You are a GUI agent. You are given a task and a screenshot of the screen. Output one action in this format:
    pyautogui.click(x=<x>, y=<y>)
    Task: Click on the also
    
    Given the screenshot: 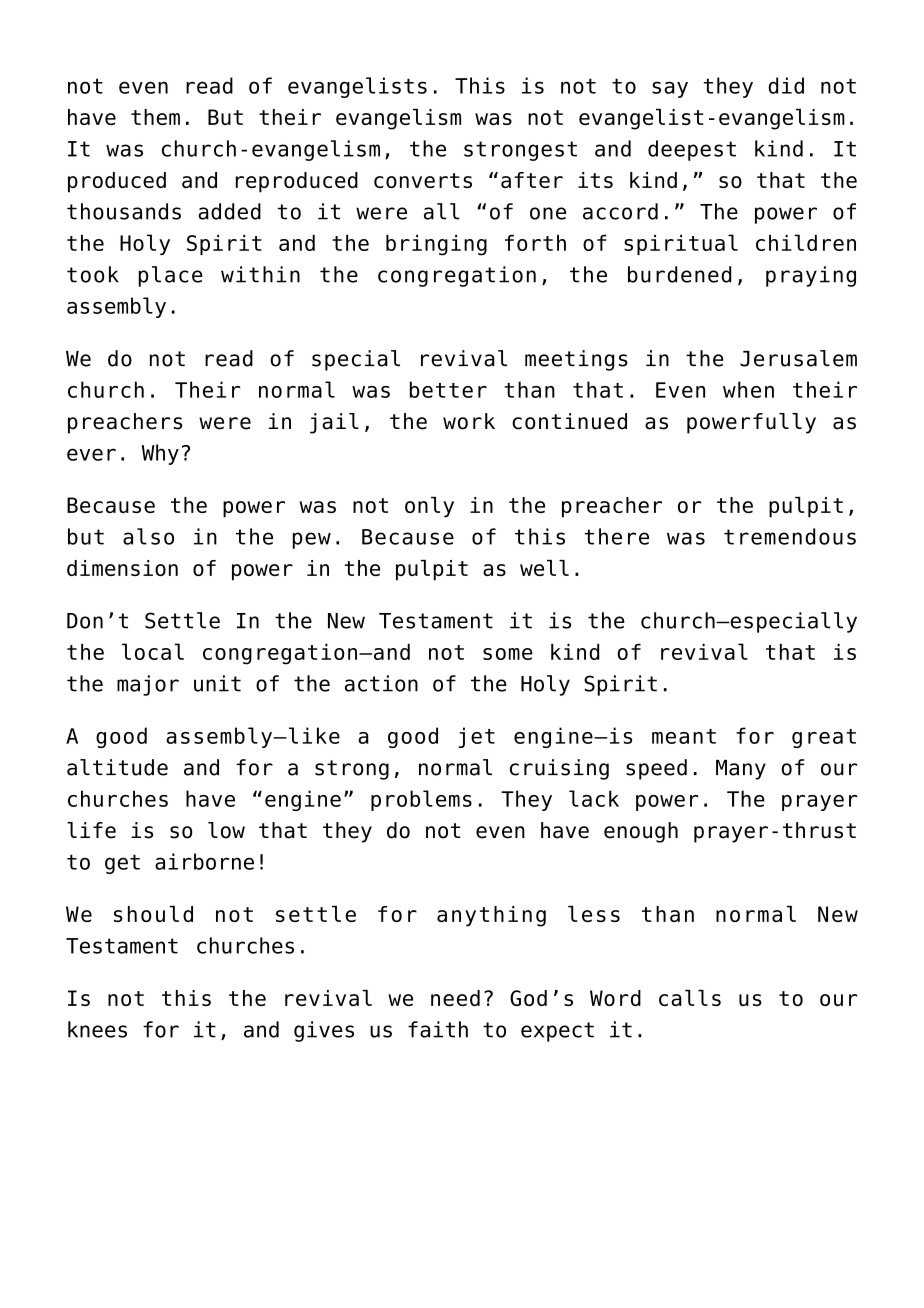 What is the action you would take?
    pyautogui.click(x=148, y=536)
